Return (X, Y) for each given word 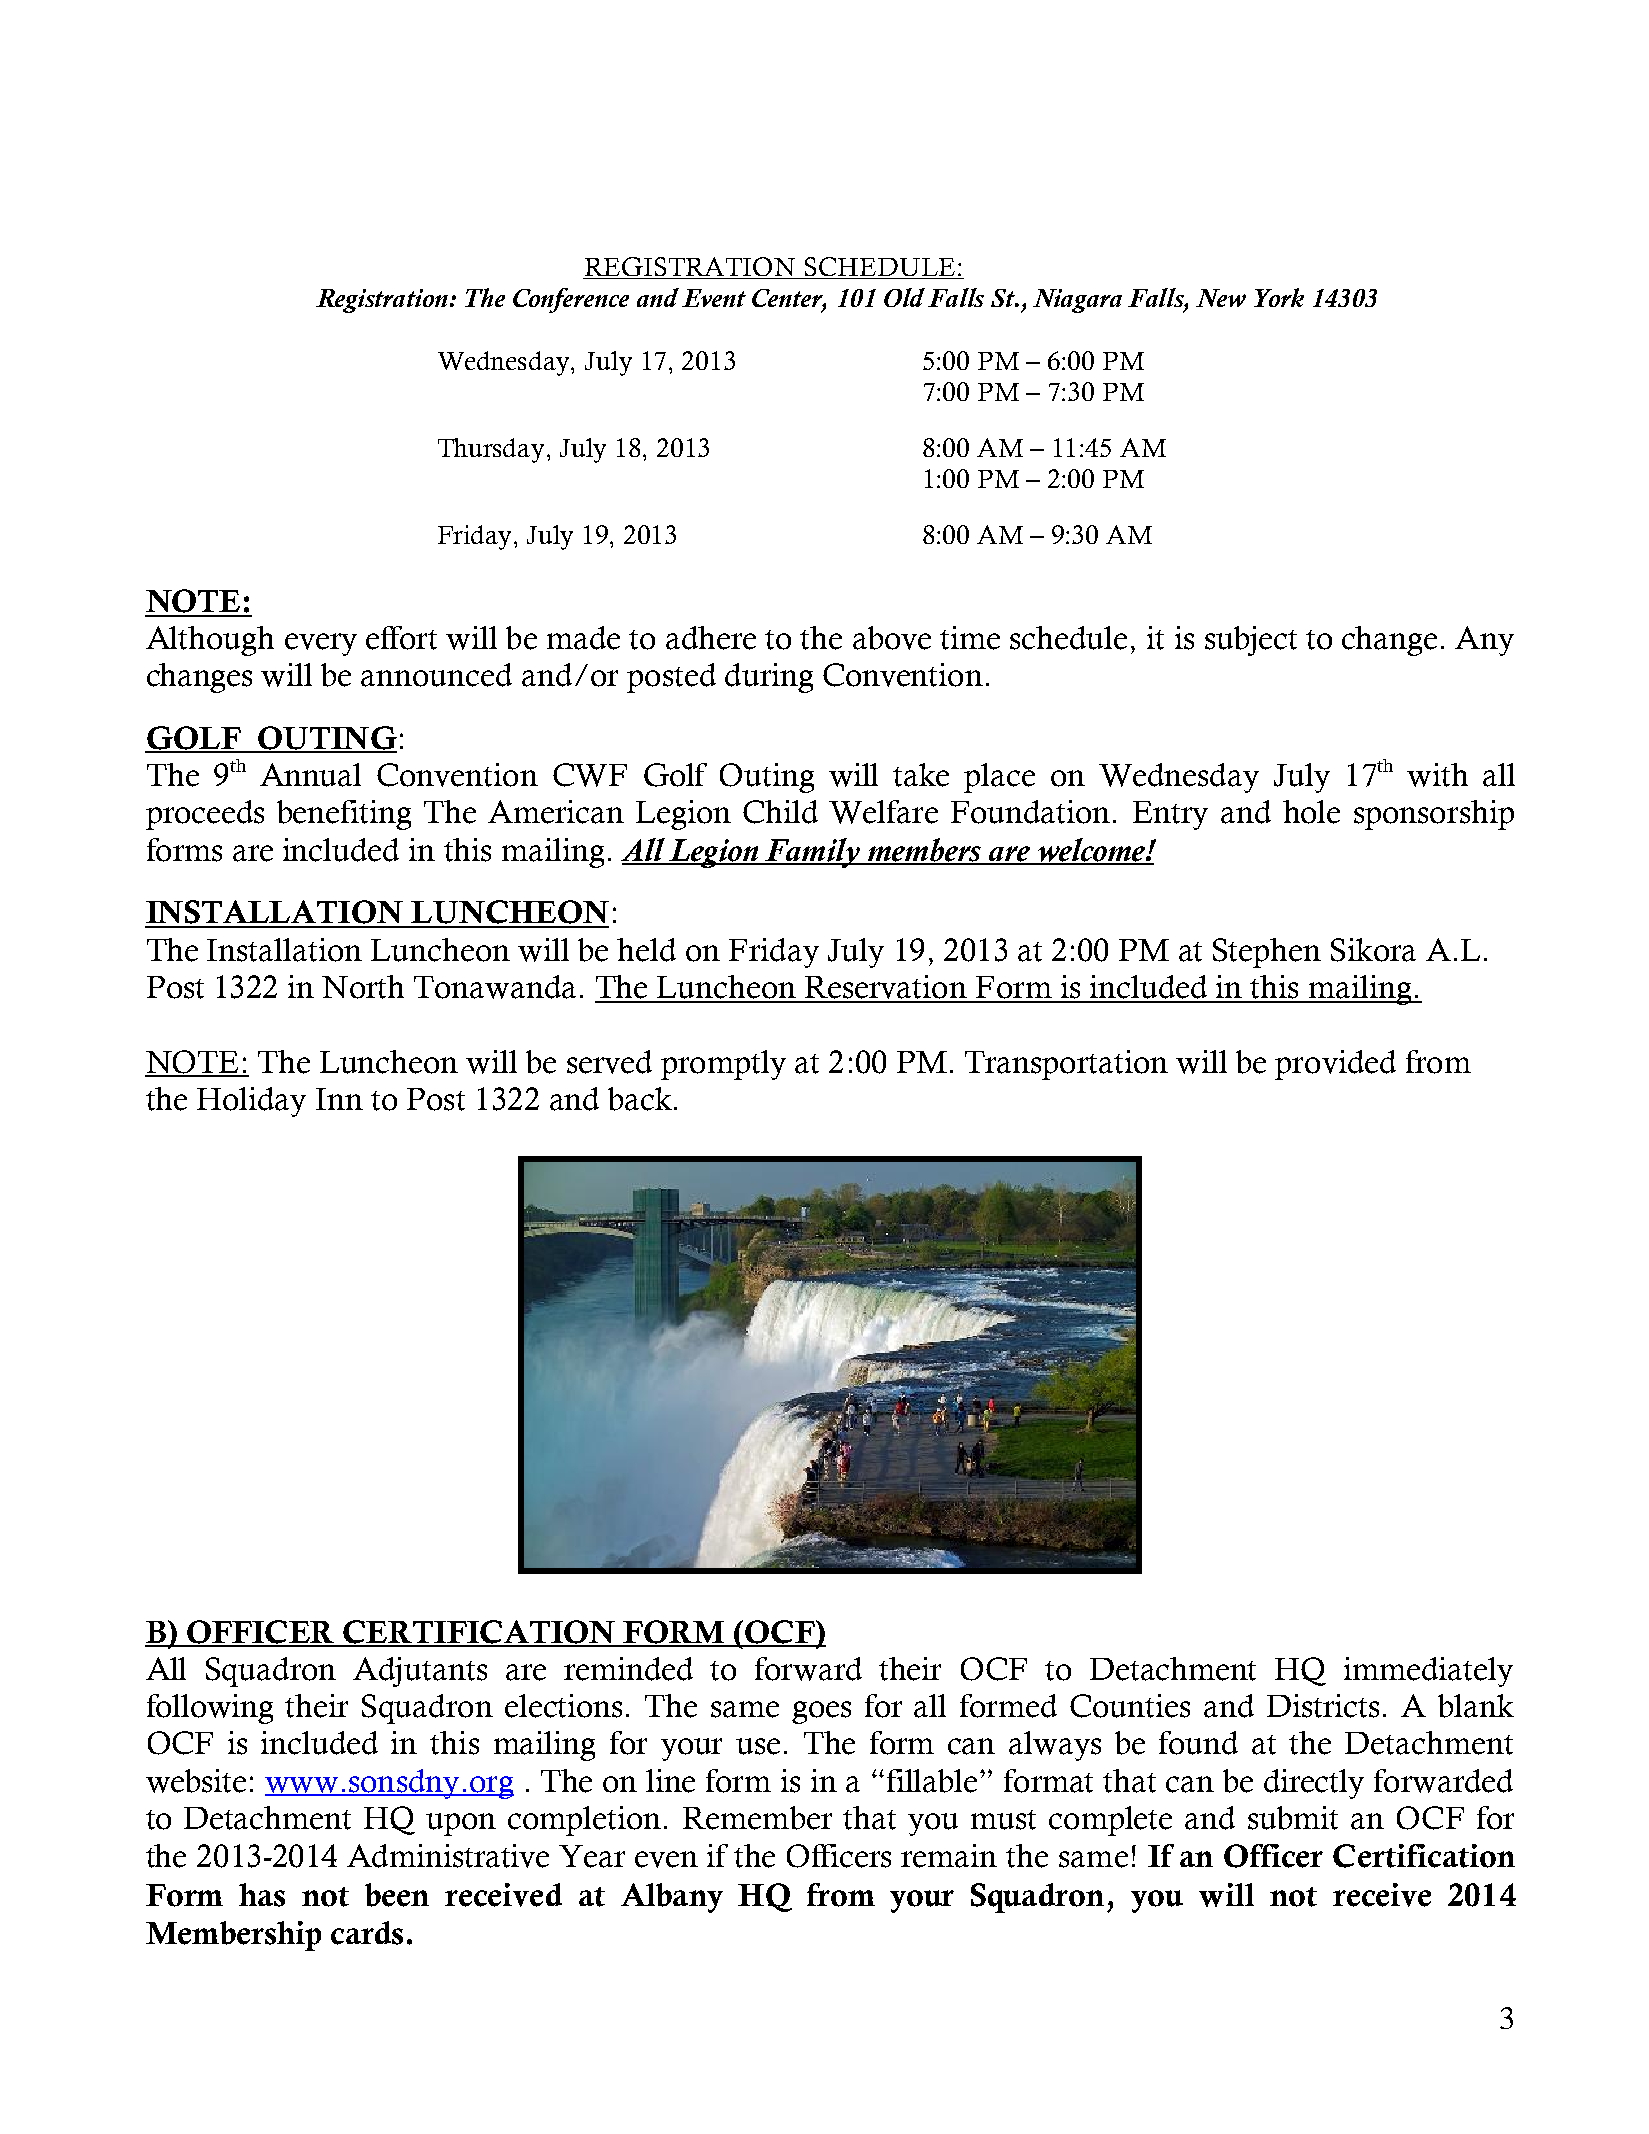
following (210, 1709)
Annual (310, 775)
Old (904, 297)
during (769, 678)
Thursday (491, 450)
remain (949, 1856)
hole (1311, 812)
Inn (339, 1099)
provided (1335, 1065)
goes (821, 1712)
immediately (1428, 1672)
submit (1293, 1818)
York (1279, 297)
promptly (723, 1065)
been (397, 1895)
